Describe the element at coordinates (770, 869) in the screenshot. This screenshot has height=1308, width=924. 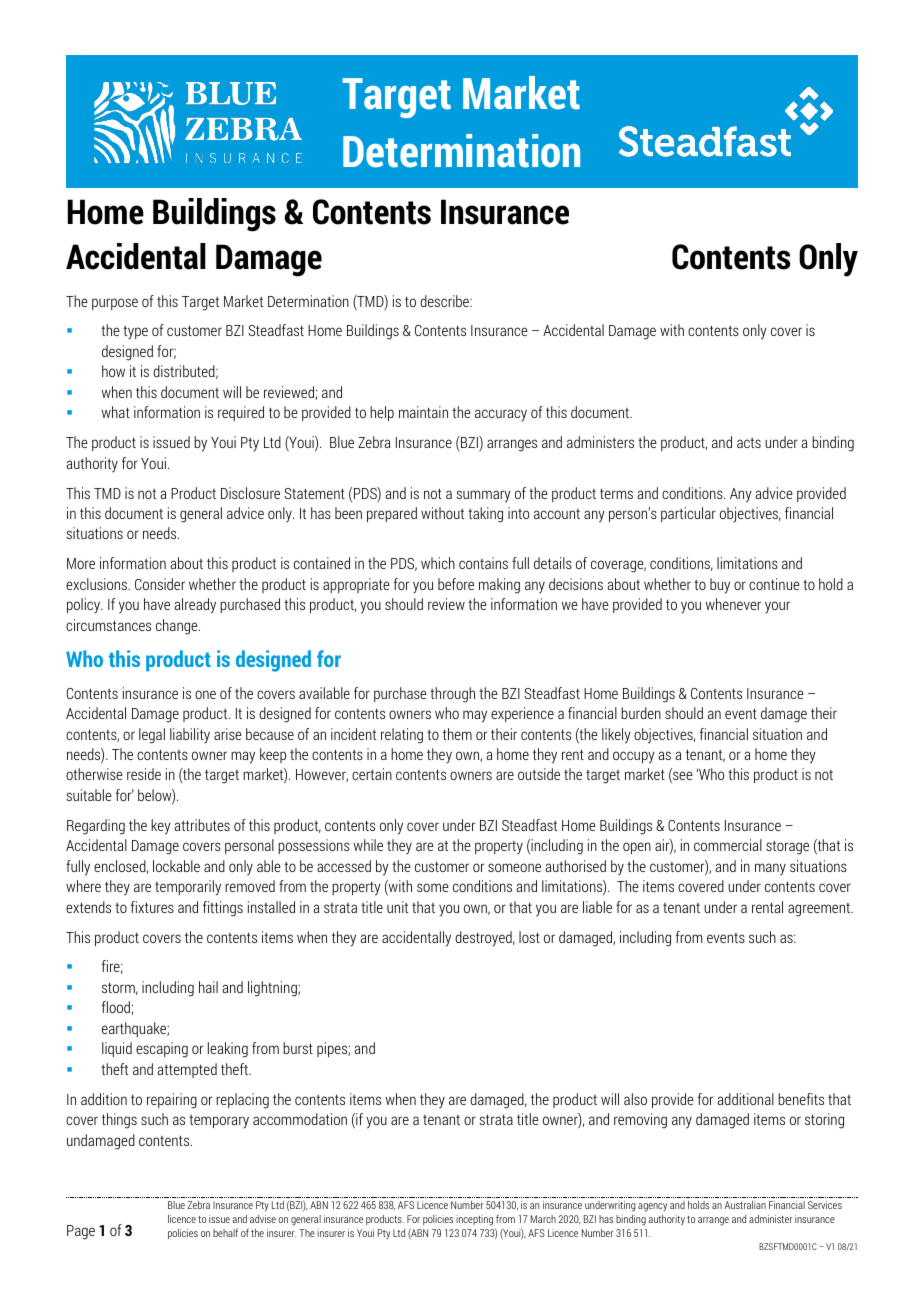
I see `many` at that location.
